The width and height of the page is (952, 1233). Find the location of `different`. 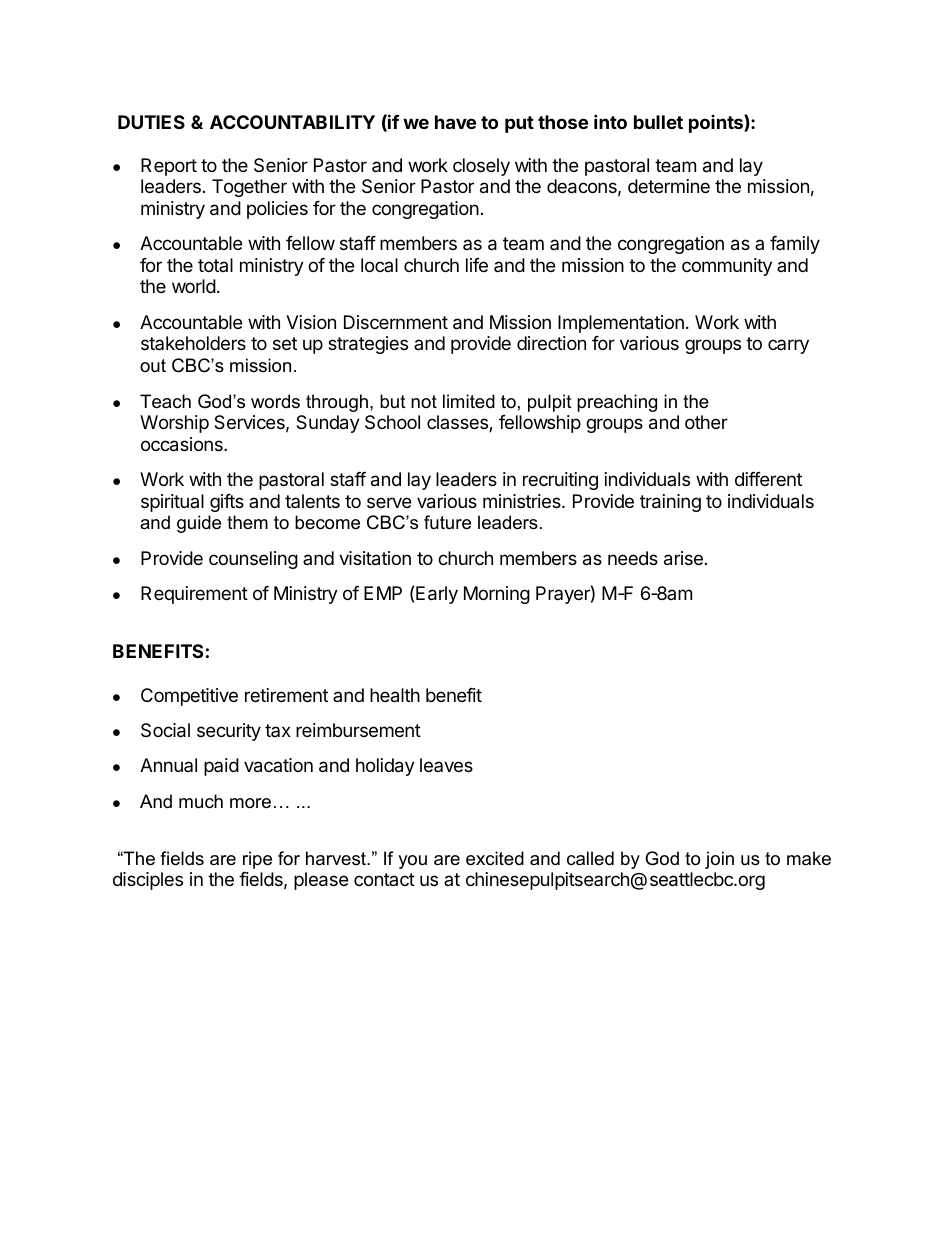

different is located at coordinates (768, 479).
